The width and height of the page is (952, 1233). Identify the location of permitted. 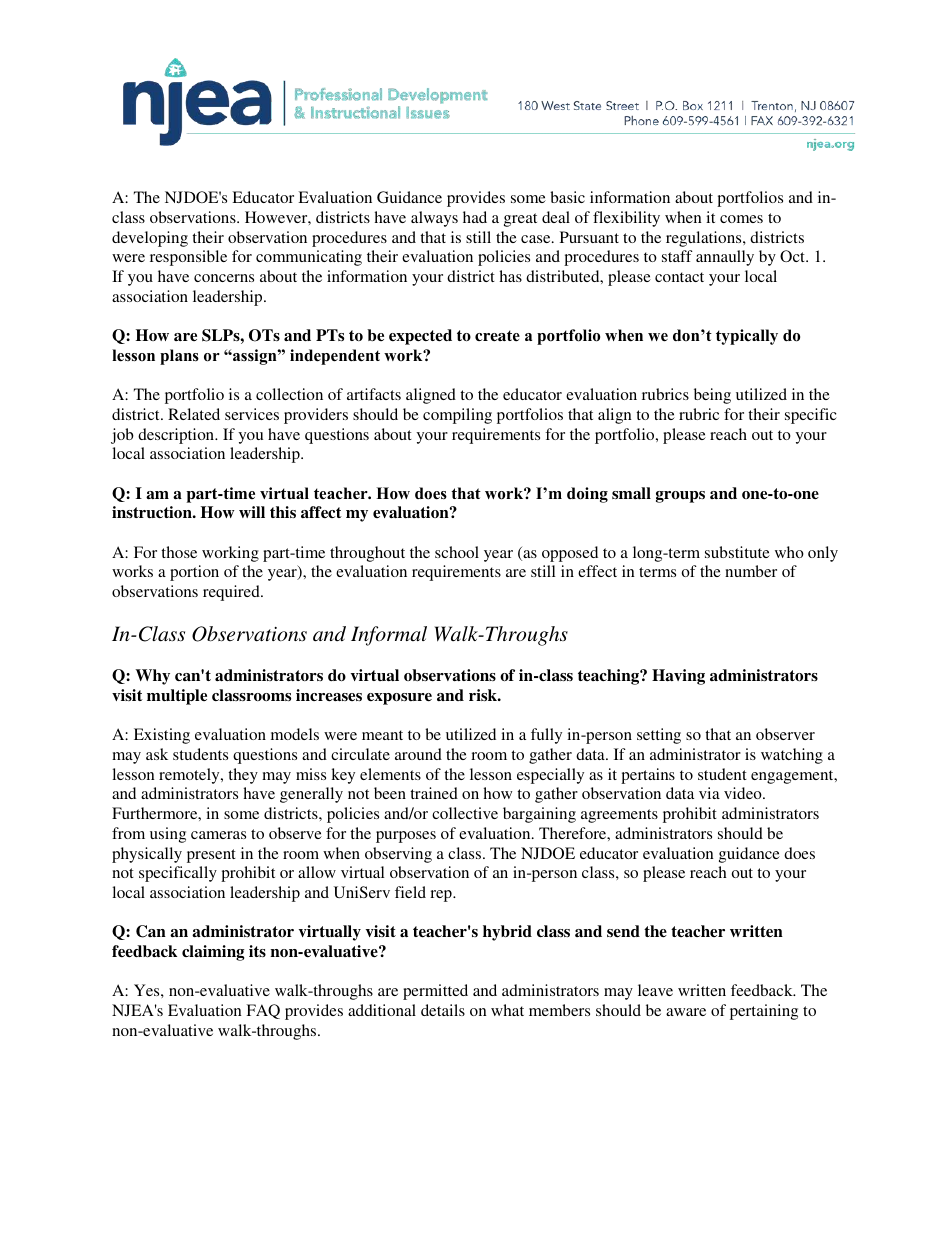
(435, 992).
